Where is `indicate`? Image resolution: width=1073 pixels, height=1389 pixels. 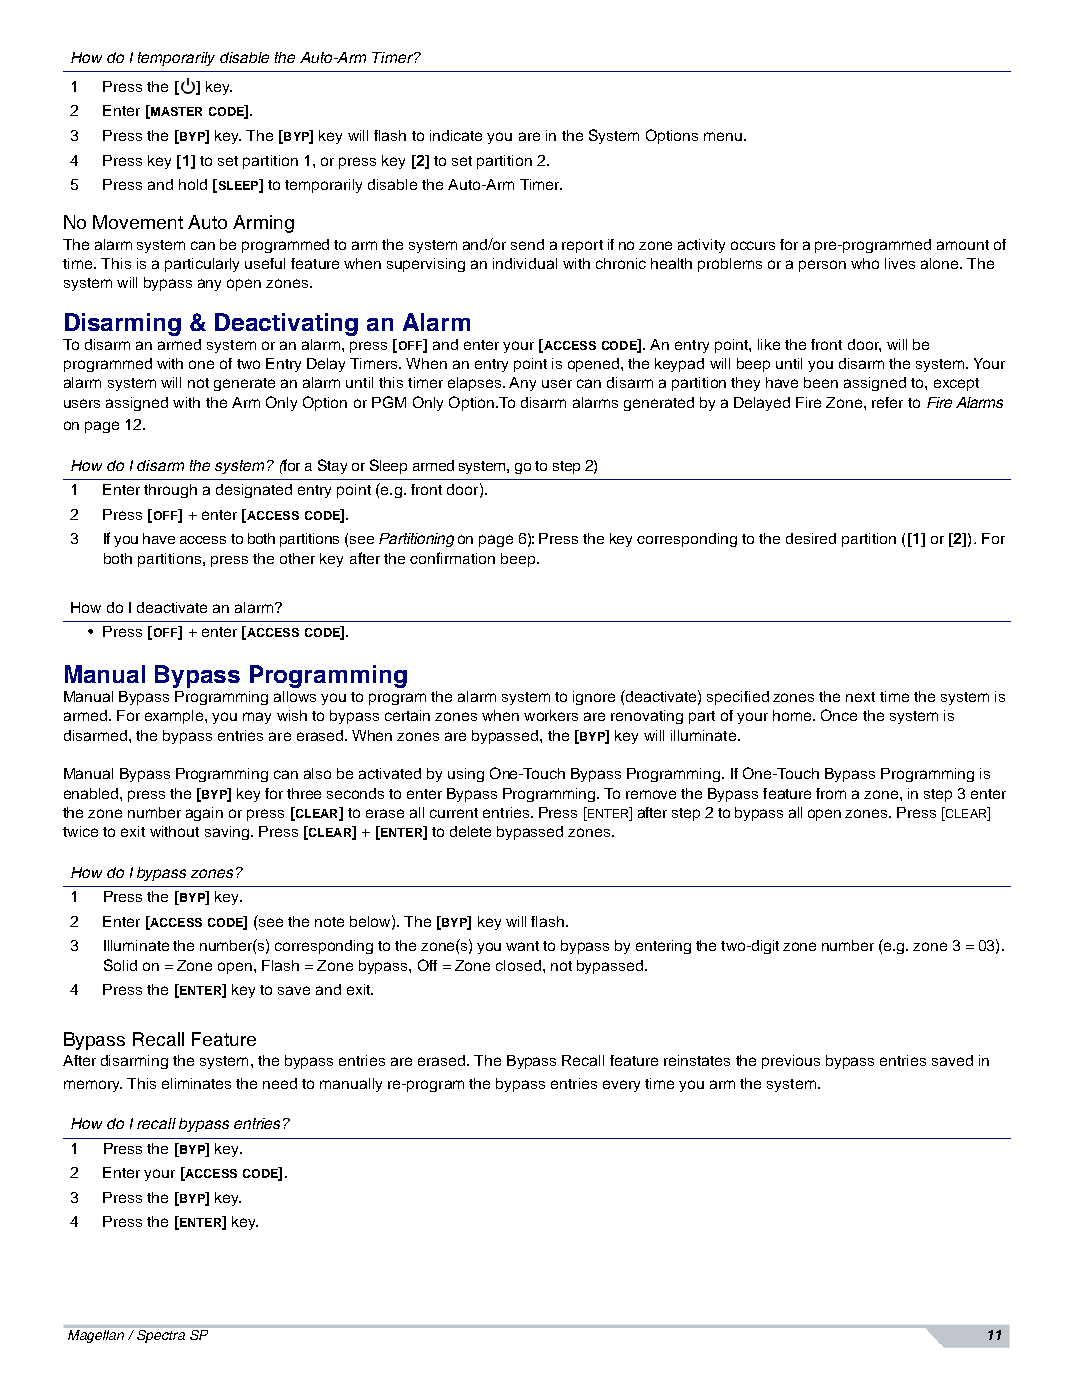 indicate is located at coordinates (456, 135).
